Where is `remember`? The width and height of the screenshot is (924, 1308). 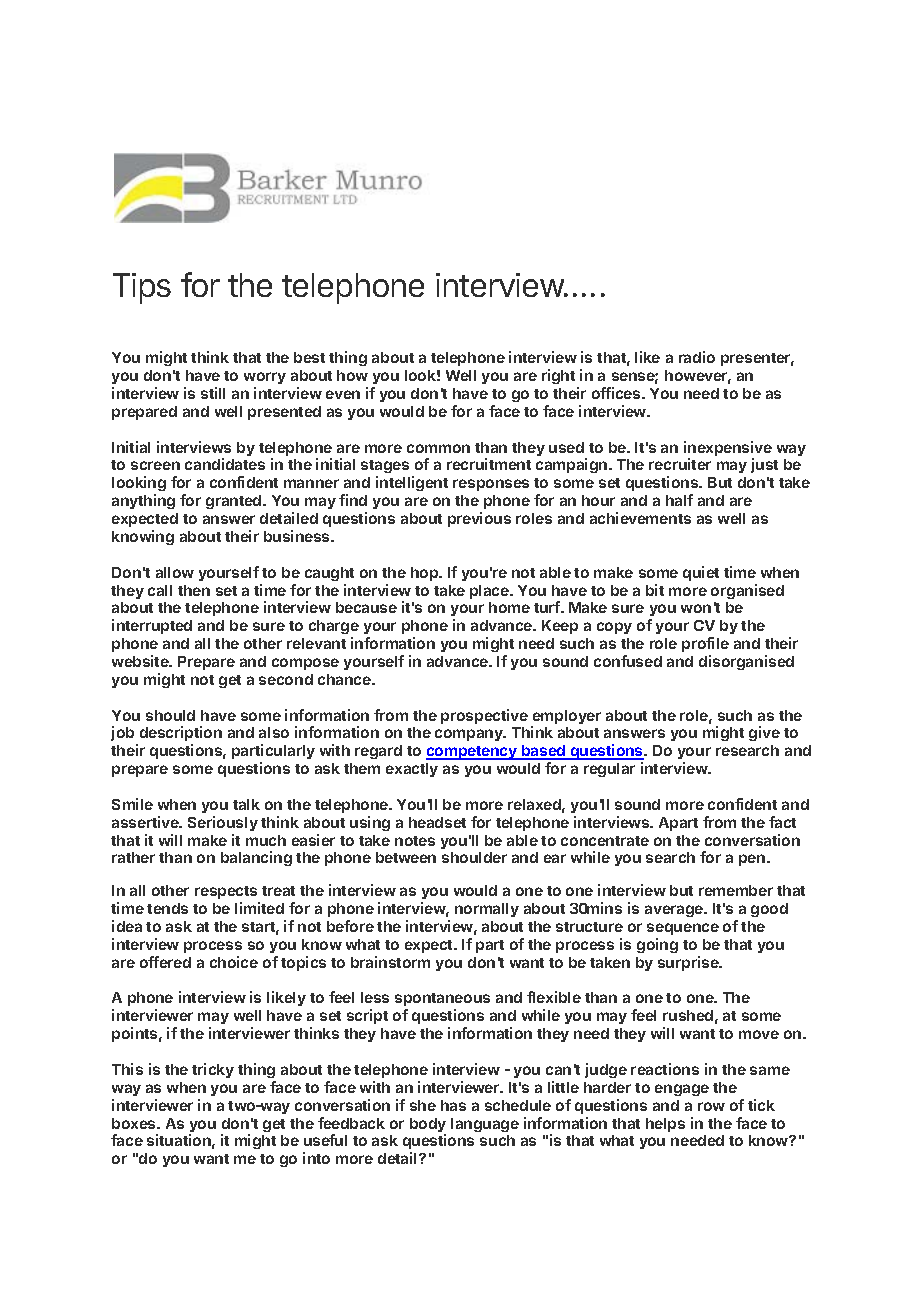
remember is located at coordinates (736, 890).
